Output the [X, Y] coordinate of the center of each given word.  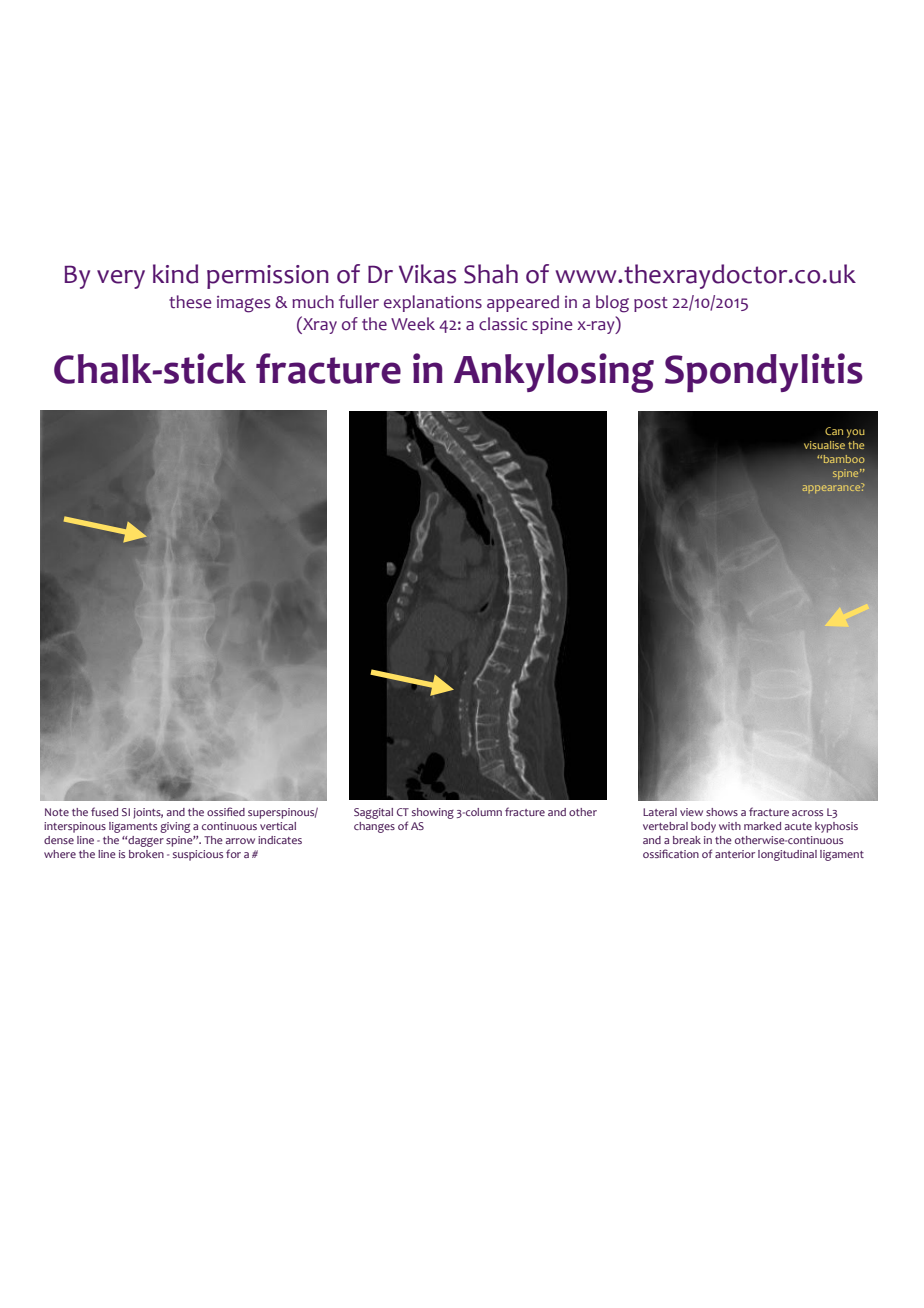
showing [433, 813]
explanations [433, 303]
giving [175, 827]
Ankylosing [554, 373]
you [856, 433]
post [651, 304]
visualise [824, 445]
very [121, 279]
